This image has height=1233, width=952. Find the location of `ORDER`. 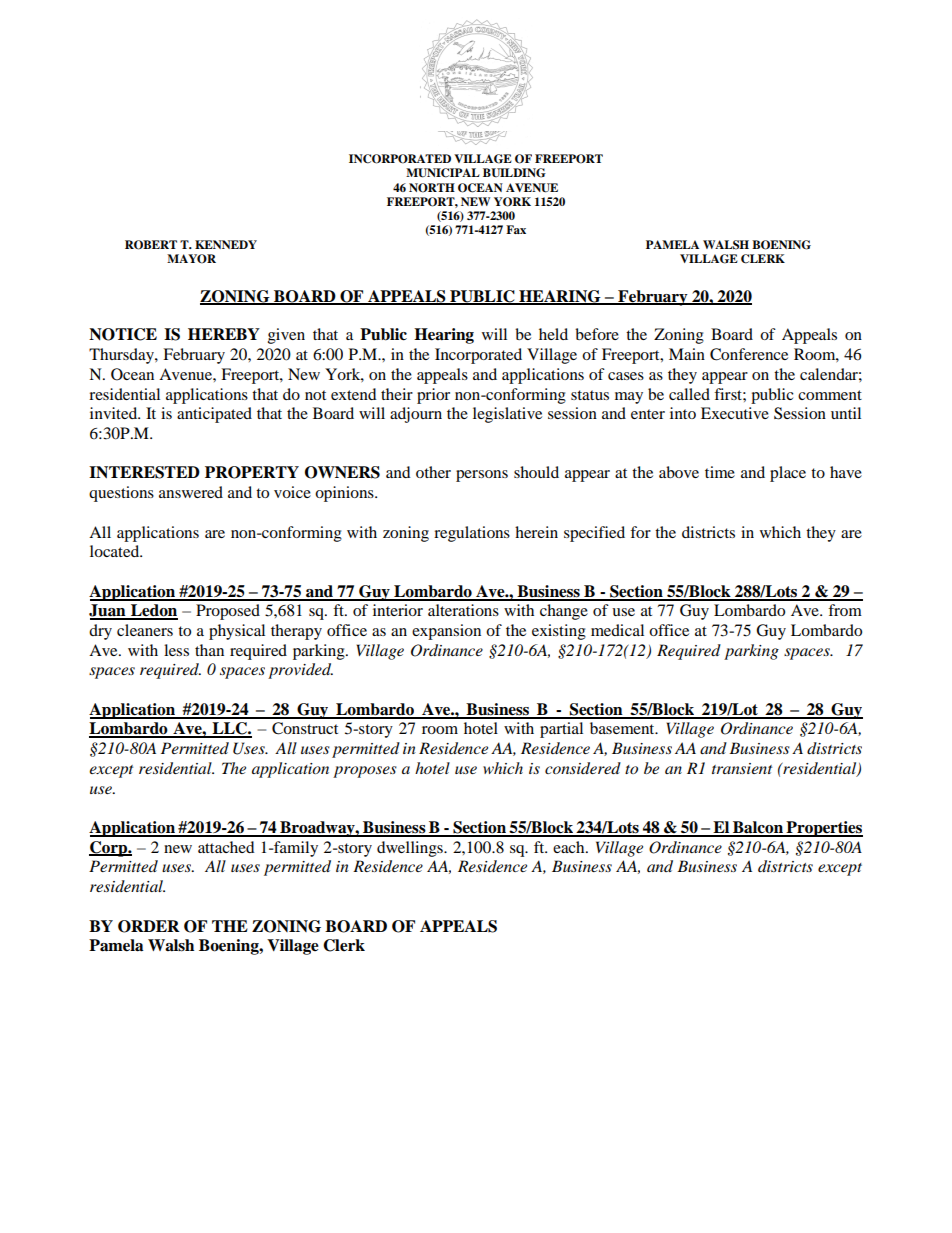

ORDER is located at coordinates (149, 926).
